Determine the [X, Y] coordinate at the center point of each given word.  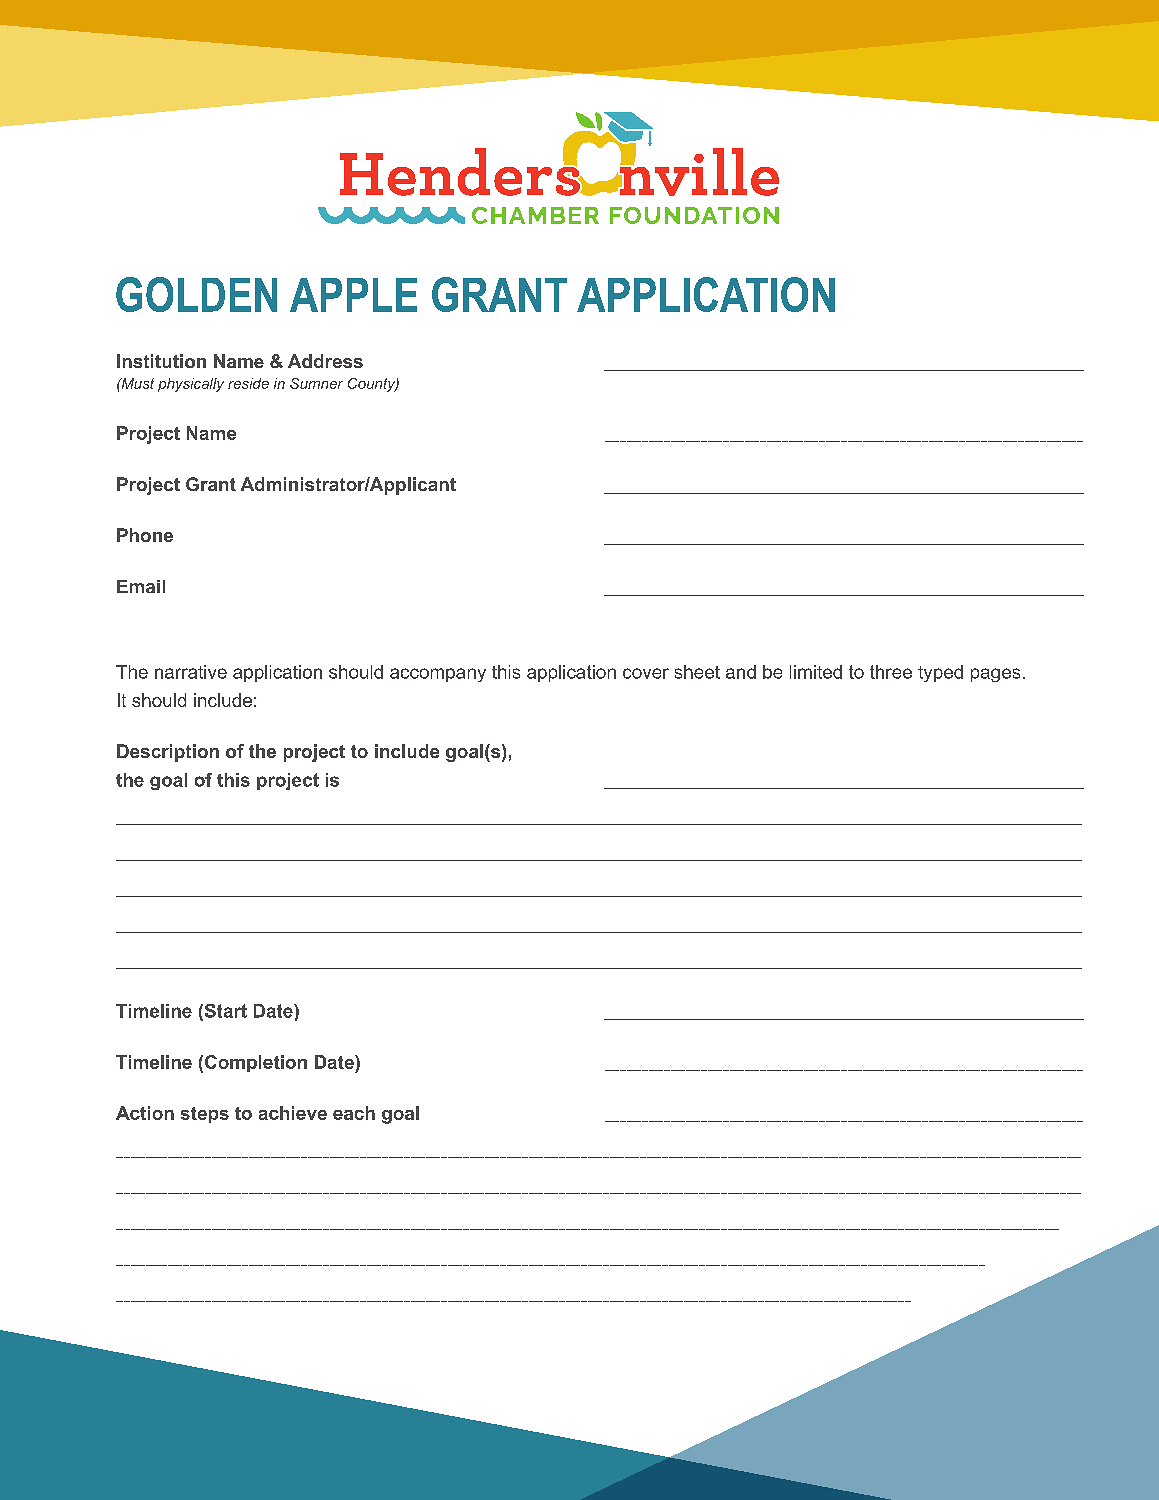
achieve [293, 1113]
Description [168, 753]
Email [141, 586]
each [354, 1113]
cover [646, 673]
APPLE [353, 295]
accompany [438, 675]
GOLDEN [196, 294]
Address [325, 361]
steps [205, 1115]
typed [940, 673]
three [891, 672]
